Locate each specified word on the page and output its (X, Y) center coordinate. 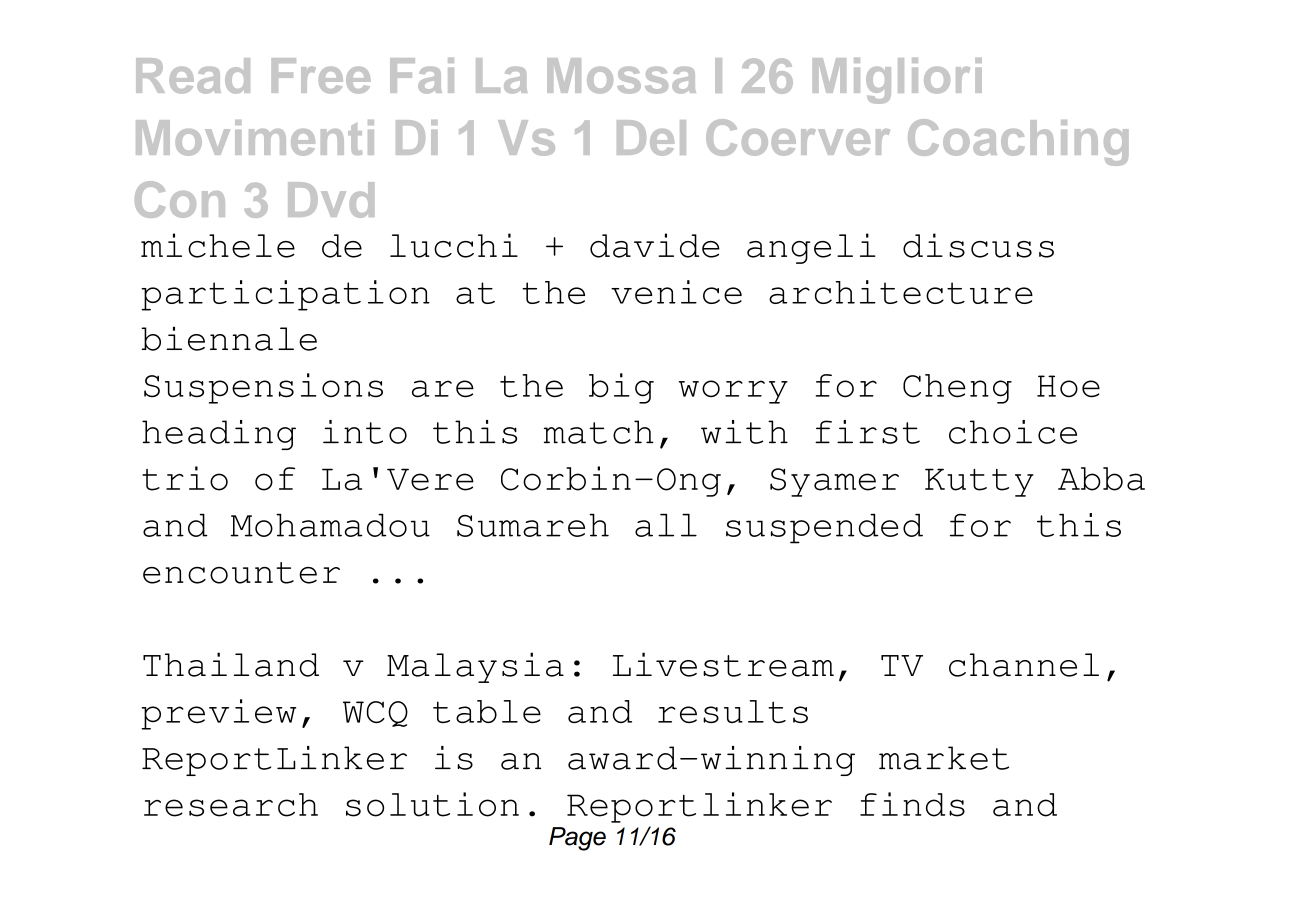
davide (655, 245)
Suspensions (263, 388)
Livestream (723, 664)
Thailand (231, 664)
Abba (1101, 479)
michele (218, 245)
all (666, 525)
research (231, 805)
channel (1024, 665)
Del (651, 138)
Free (321, 76)
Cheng (957, 389)
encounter (241, 573)
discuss (978, 245)
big (621, 388)
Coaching (1018, 142)
